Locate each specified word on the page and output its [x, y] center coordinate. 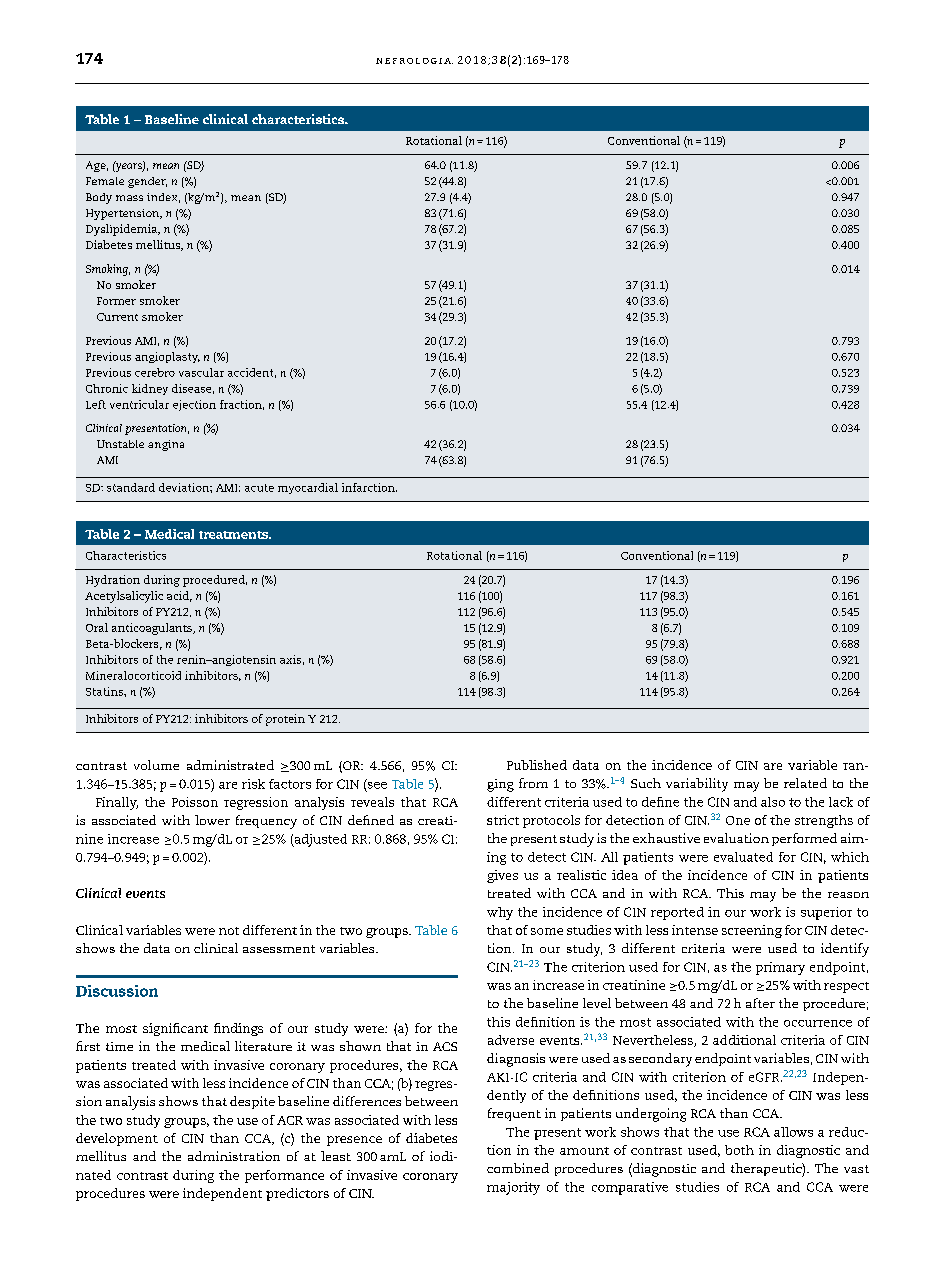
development [117, 1139]
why [500, 913]
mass [129, 198]
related [805, 783]
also [773, 802]
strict [503, 820]
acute [259, 488]
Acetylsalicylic [124, 597]
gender [147, 182]
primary [780, 968]
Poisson [195, 802]
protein [285, 720]
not [229, 931]
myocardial [308, 488]
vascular [201, 372]
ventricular [139, 404]
